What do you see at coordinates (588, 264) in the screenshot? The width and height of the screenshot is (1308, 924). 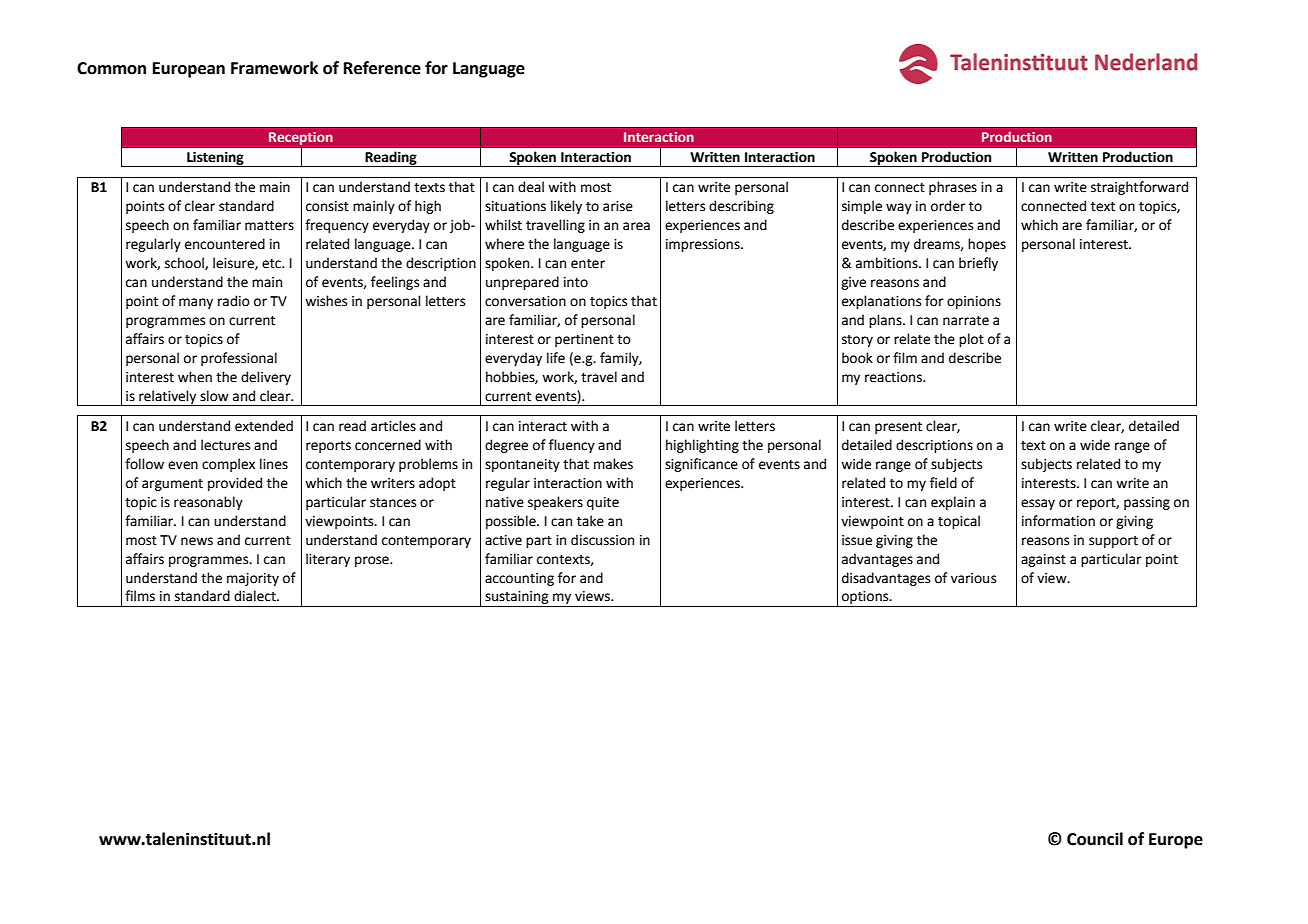 I see `enter` at bounding box center [588, 264].
